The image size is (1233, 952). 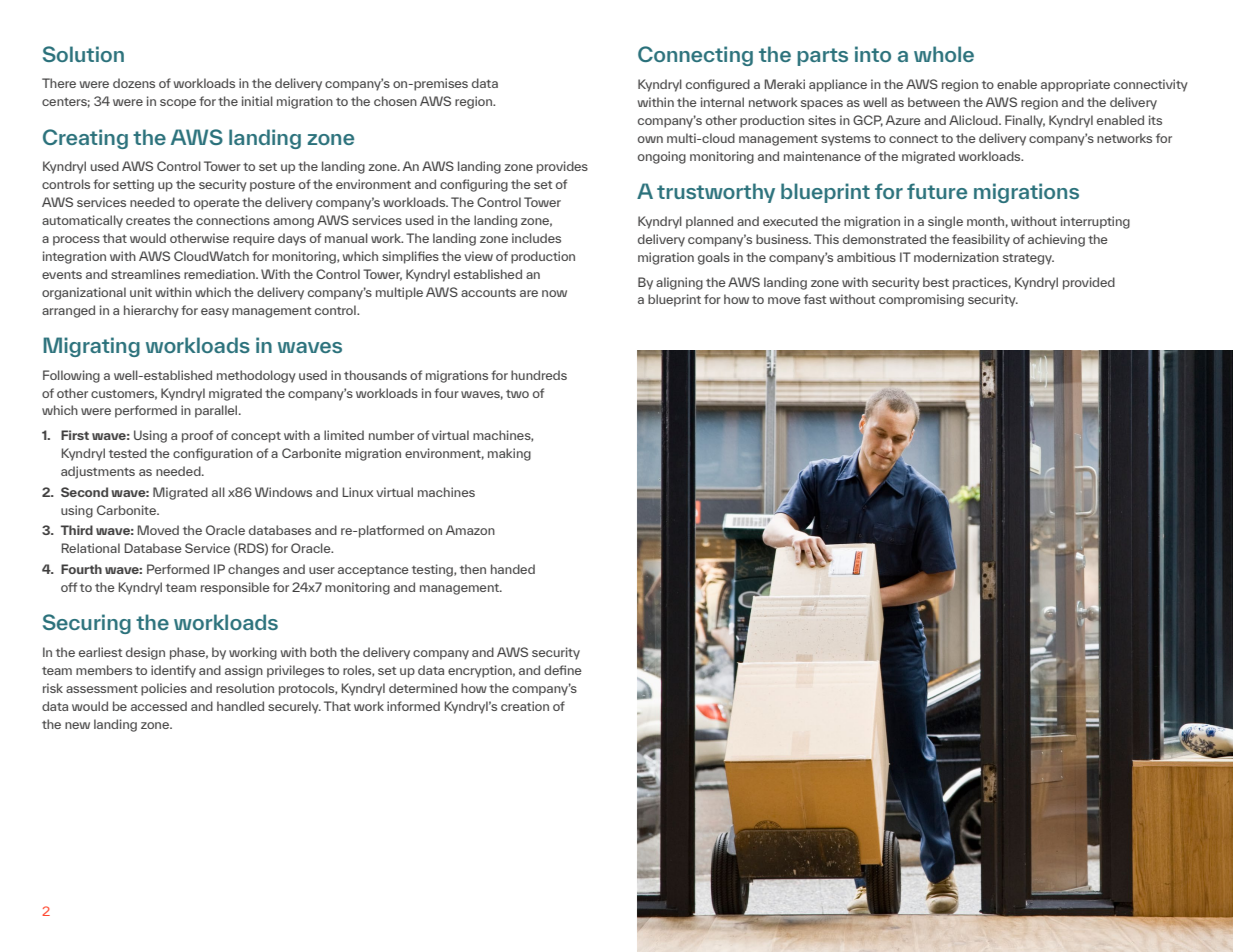 I want to click on accessed, so click(x=159, y=706).
